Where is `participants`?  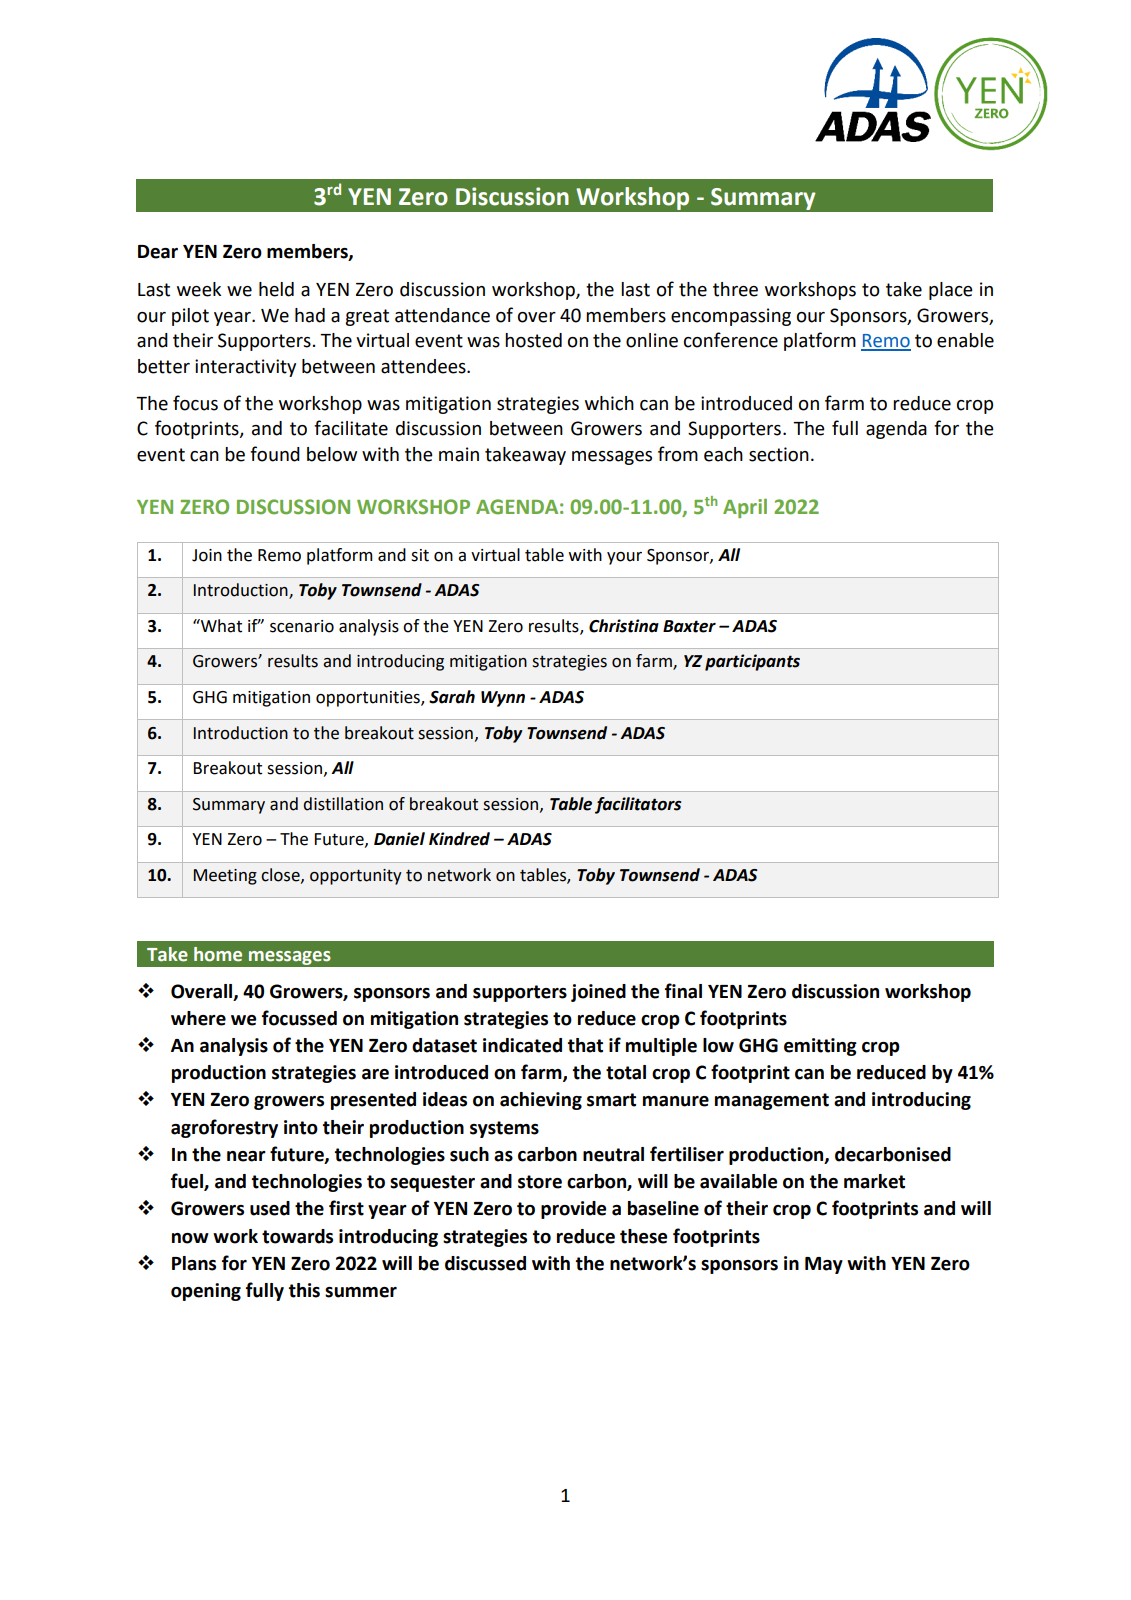 participants is located at coordinates (752, 662).
